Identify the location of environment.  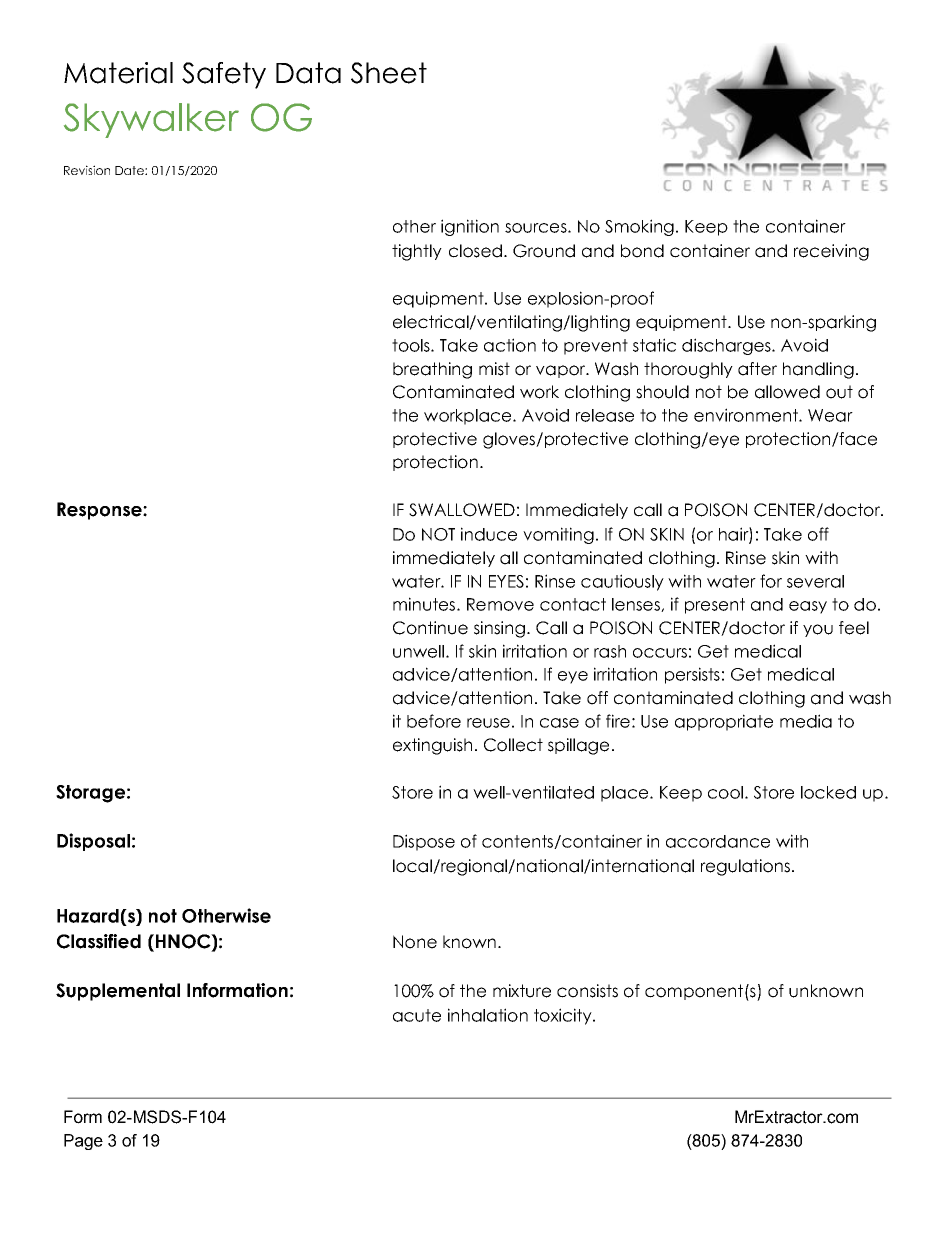
(747, 415).
